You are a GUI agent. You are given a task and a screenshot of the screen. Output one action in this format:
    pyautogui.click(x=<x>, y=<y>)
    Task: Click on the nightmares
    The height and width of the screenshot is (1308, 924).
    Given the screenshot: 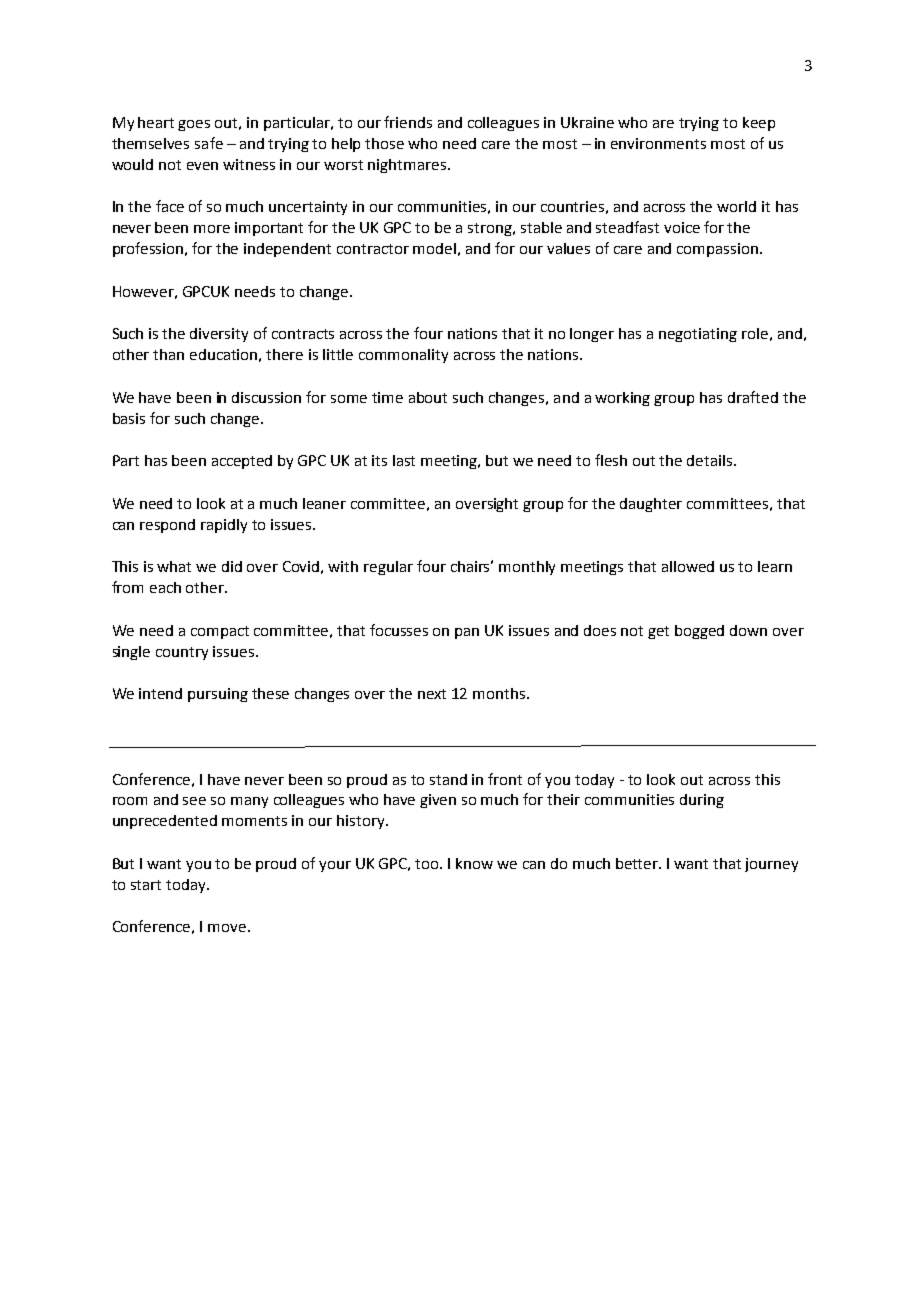 What is the action you would take?
    pyautogui.click(x=408, y=166)
